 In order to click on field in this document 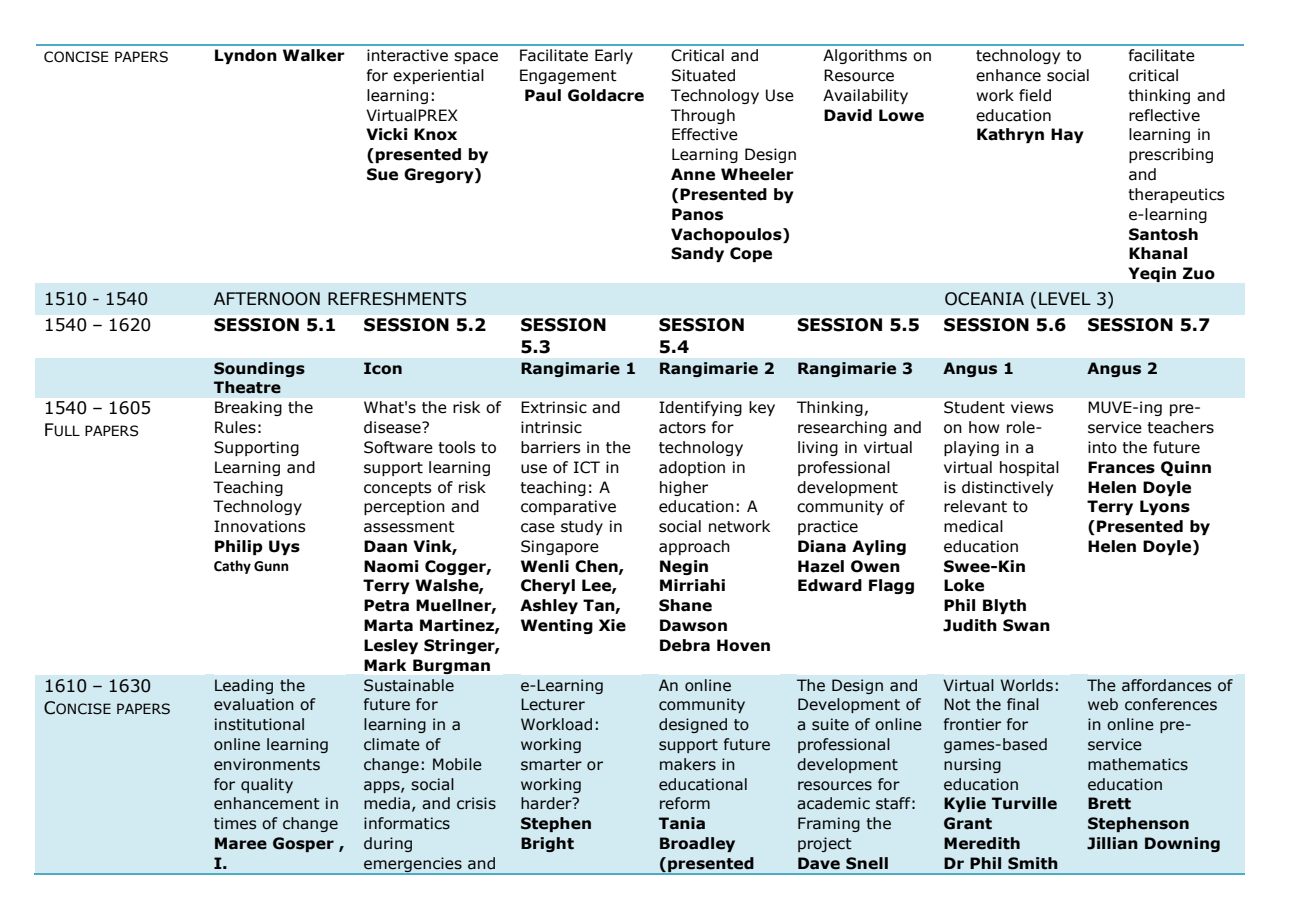, I will do `click(1035, 95)`.
